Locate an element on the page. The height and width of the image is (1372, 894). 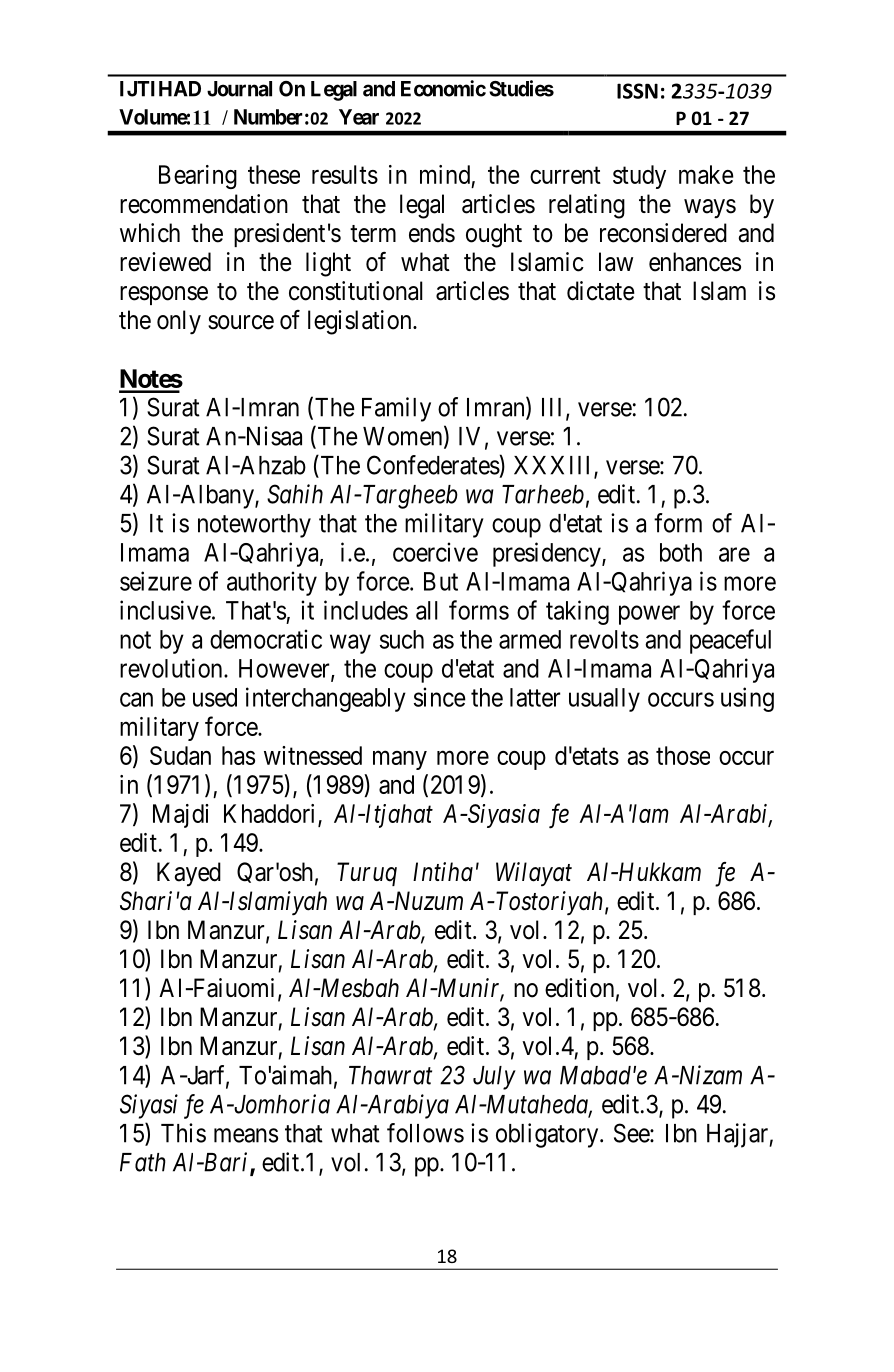
But is located at coordinates (441, 581).
